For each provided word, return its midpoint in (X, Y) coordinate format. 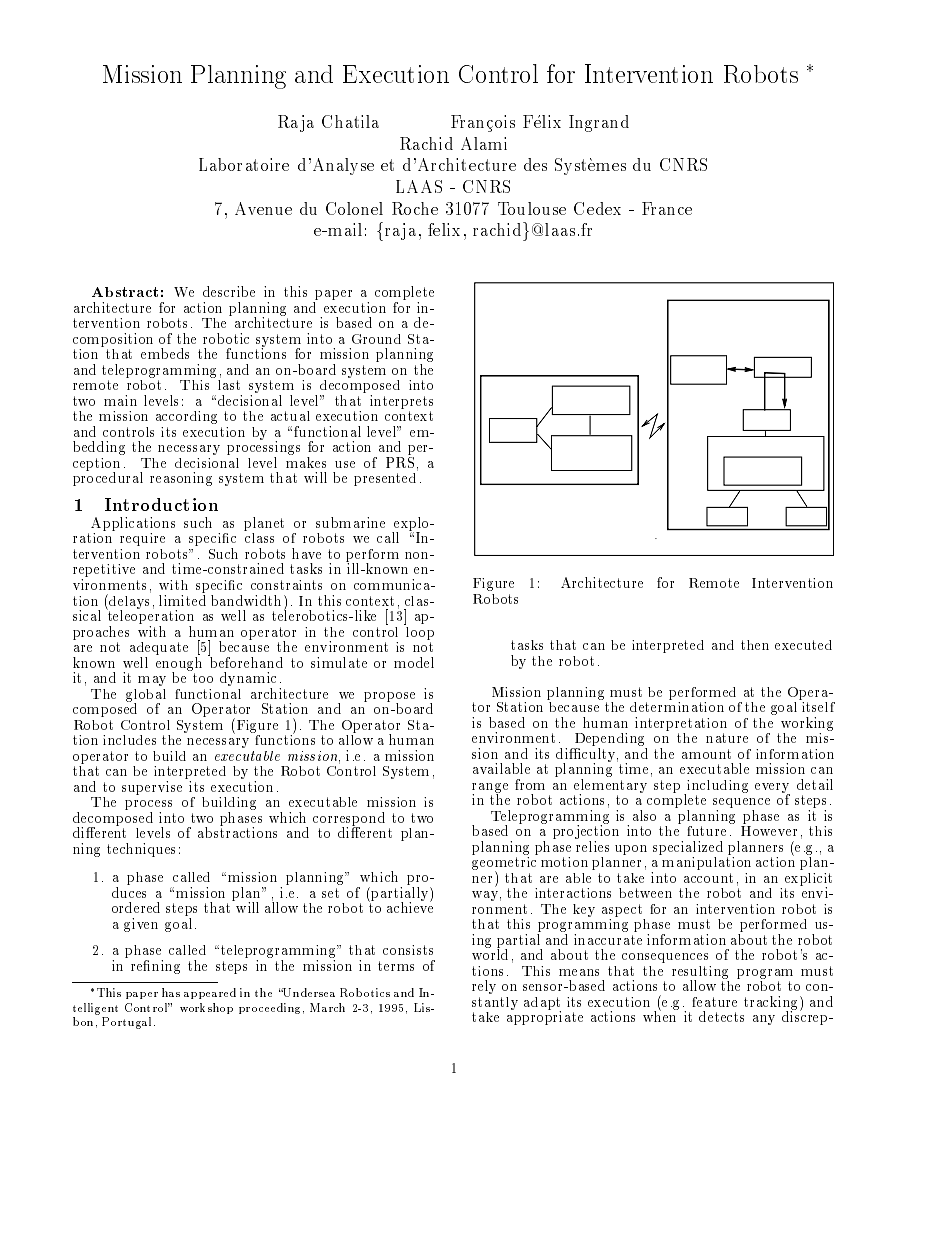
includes (129, 740)
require (142, 539)
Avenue (263, 208)
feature (714, 1002)
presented (386, 478)
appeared (210, 993)
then (755, 645)
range (490, 789)
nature (727, 738)
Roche (415, 208)
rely (484, 987)
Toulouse (532, 208)
